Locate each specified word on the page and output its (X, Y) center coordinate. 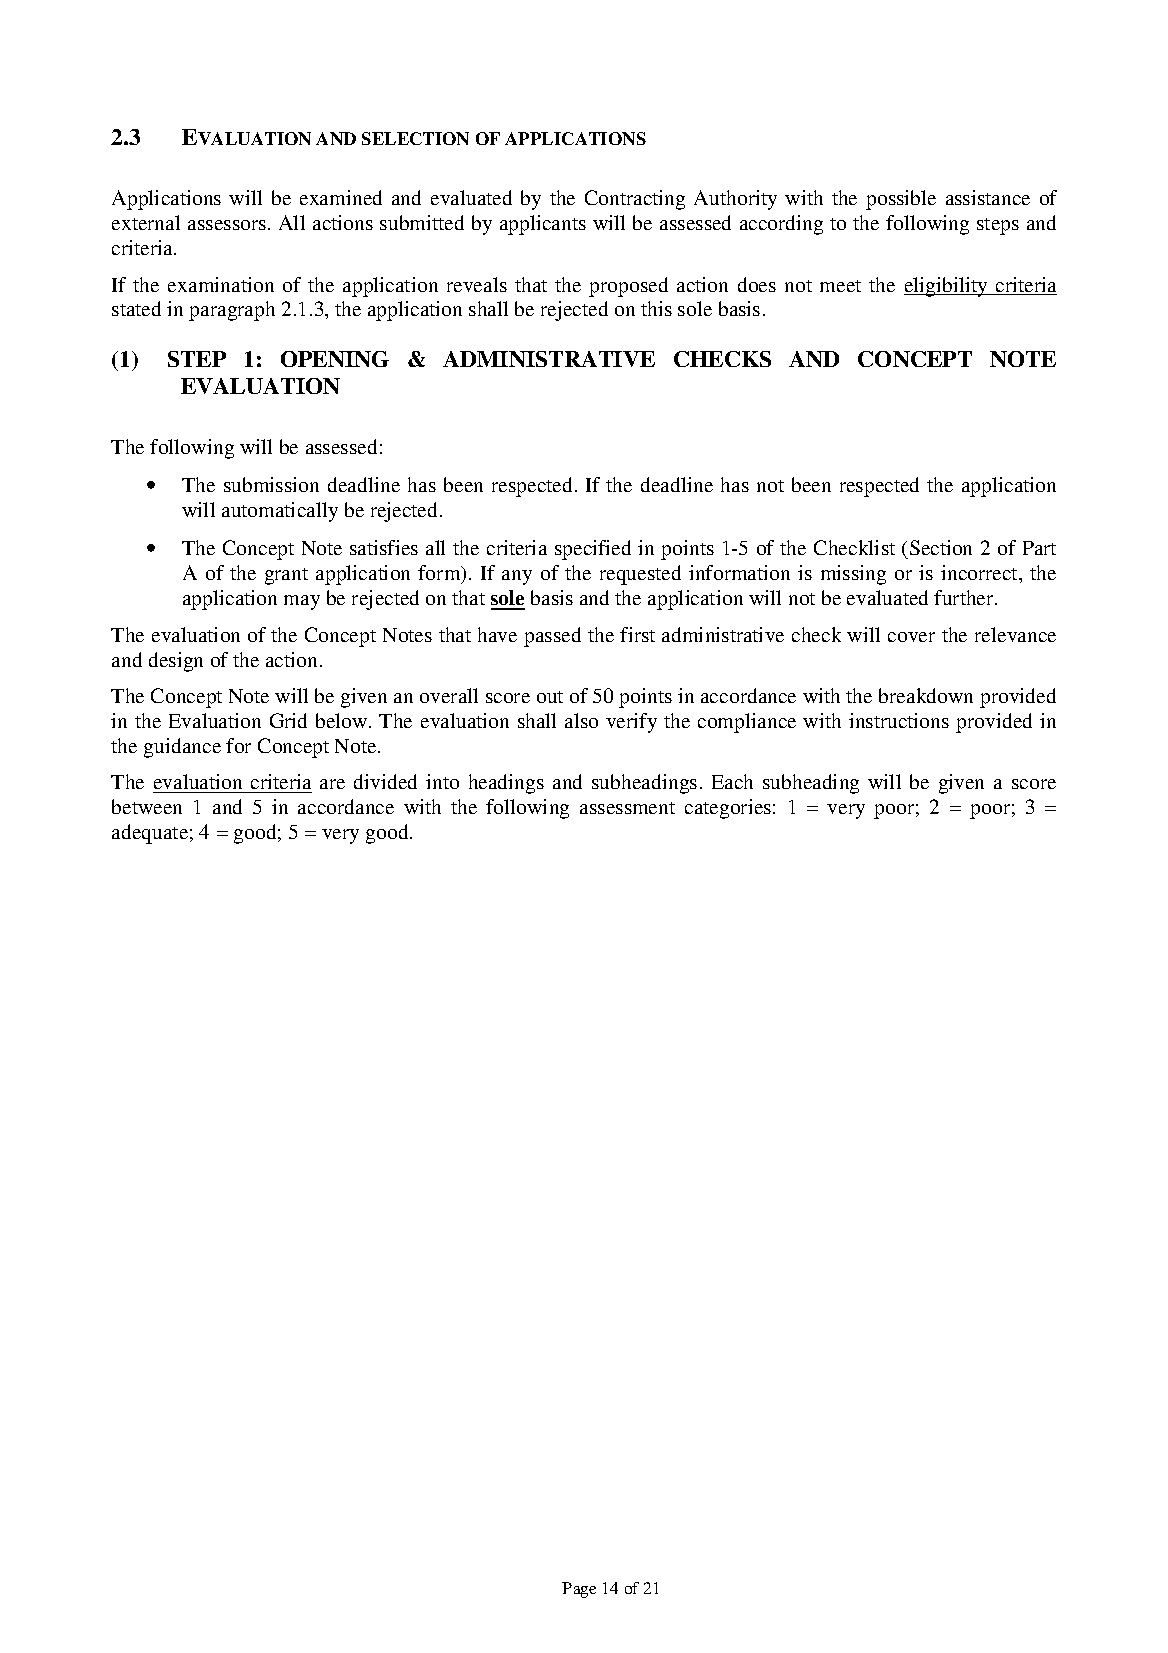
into (442, 781)
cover (911, 637)
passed (552, 637)
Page (579, 1590)
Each (732, 781)
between (147, 806)
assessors (227, 225)
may (302, 602)
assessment (627, 808)
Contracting (635, 200)
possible (901, 200)
